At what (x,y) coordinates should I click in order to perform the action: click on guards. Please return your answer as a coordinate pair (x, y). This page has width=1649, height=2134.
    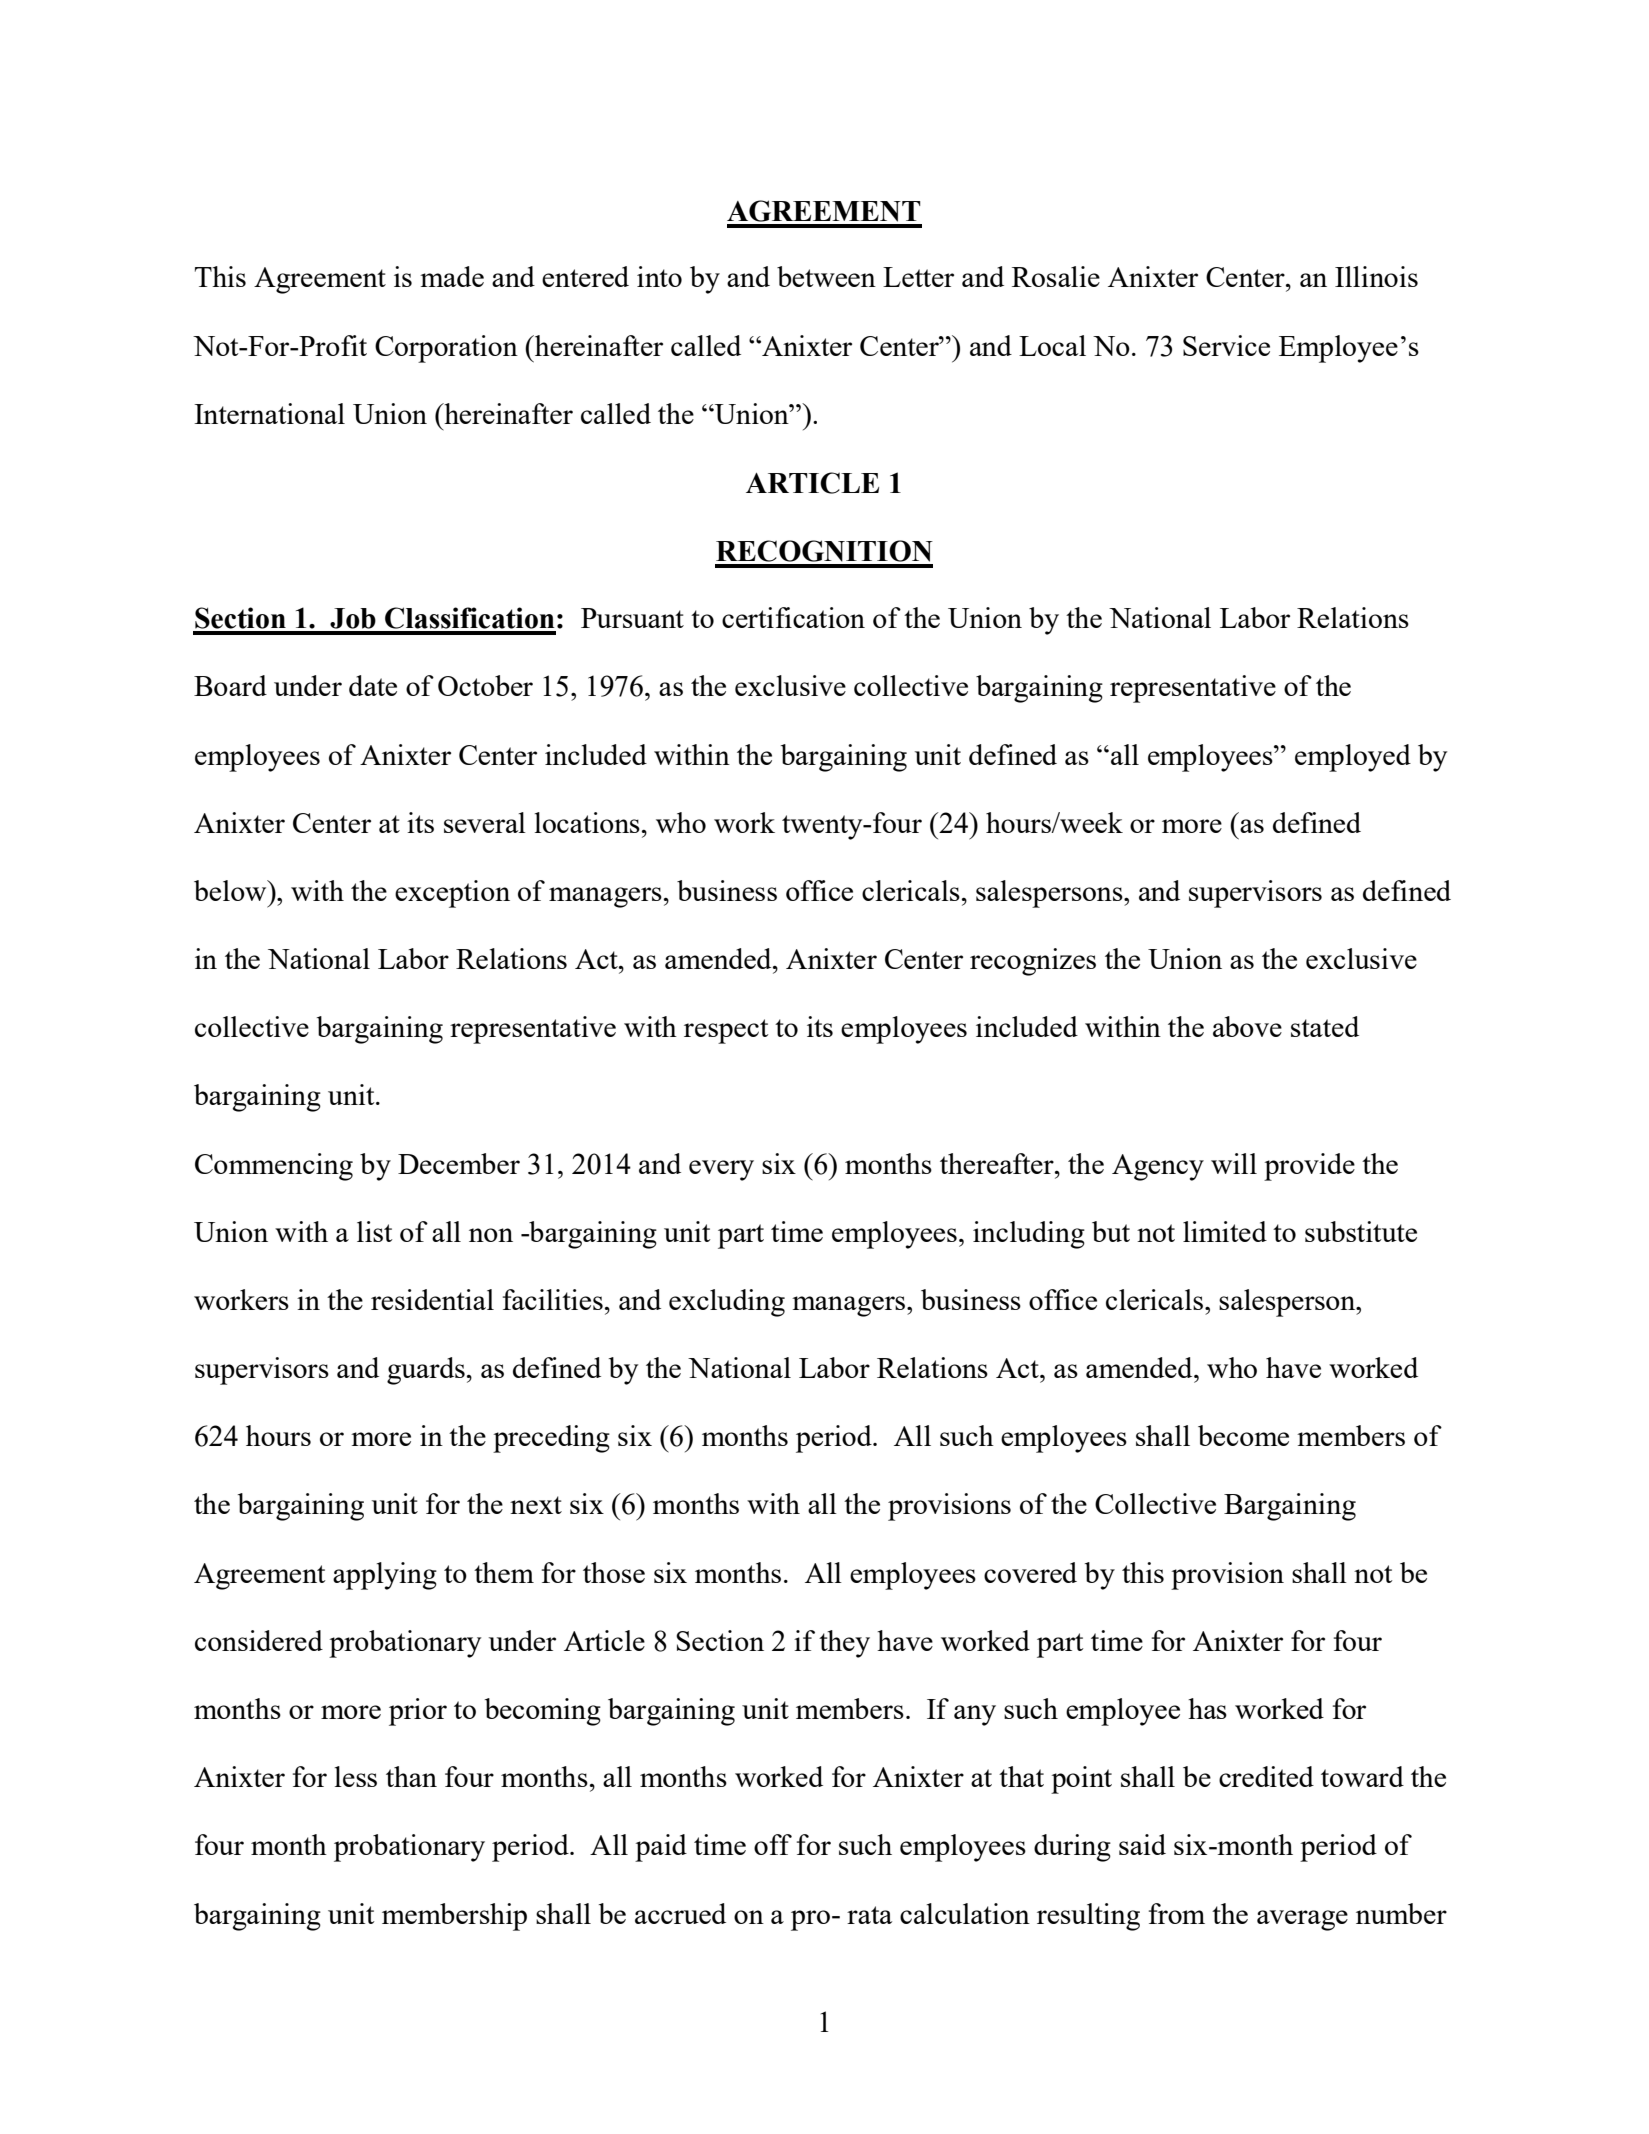
    Looking at the image, I should click on (426, 1371).
